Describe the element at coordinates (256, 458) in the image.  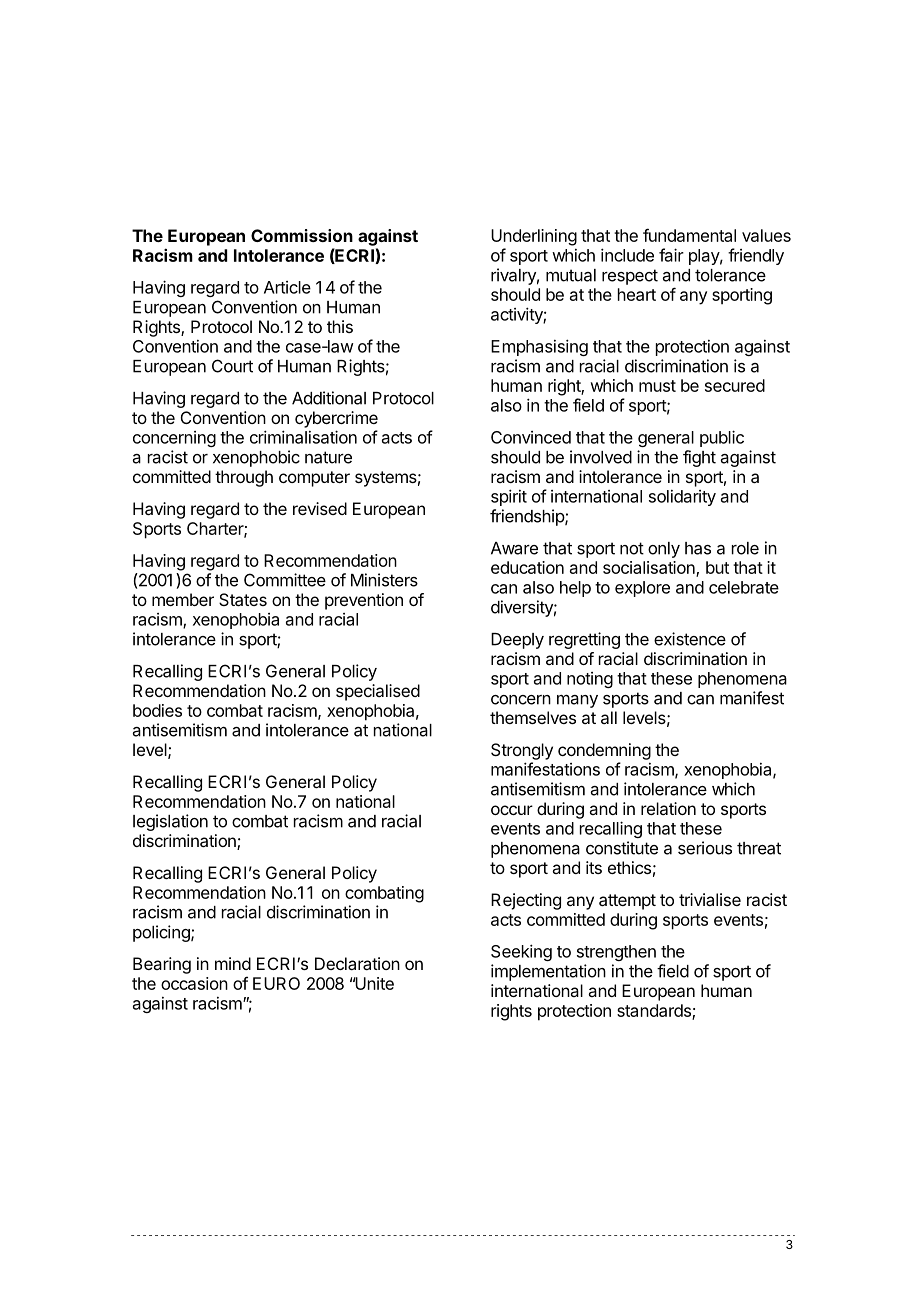
I see `xenophobic` at that location.
